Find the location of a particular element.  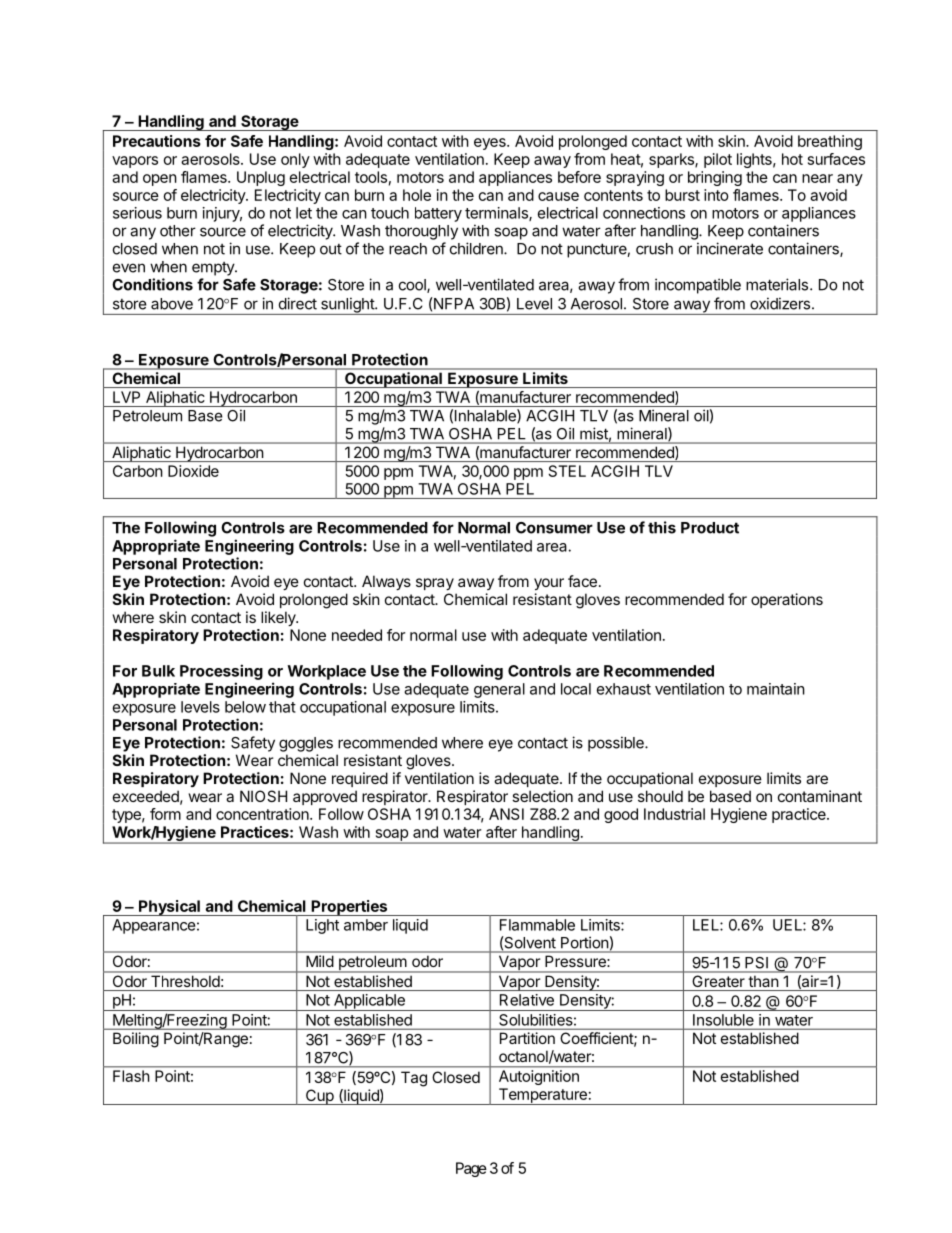

Product is located at coordinates (710, 528).
